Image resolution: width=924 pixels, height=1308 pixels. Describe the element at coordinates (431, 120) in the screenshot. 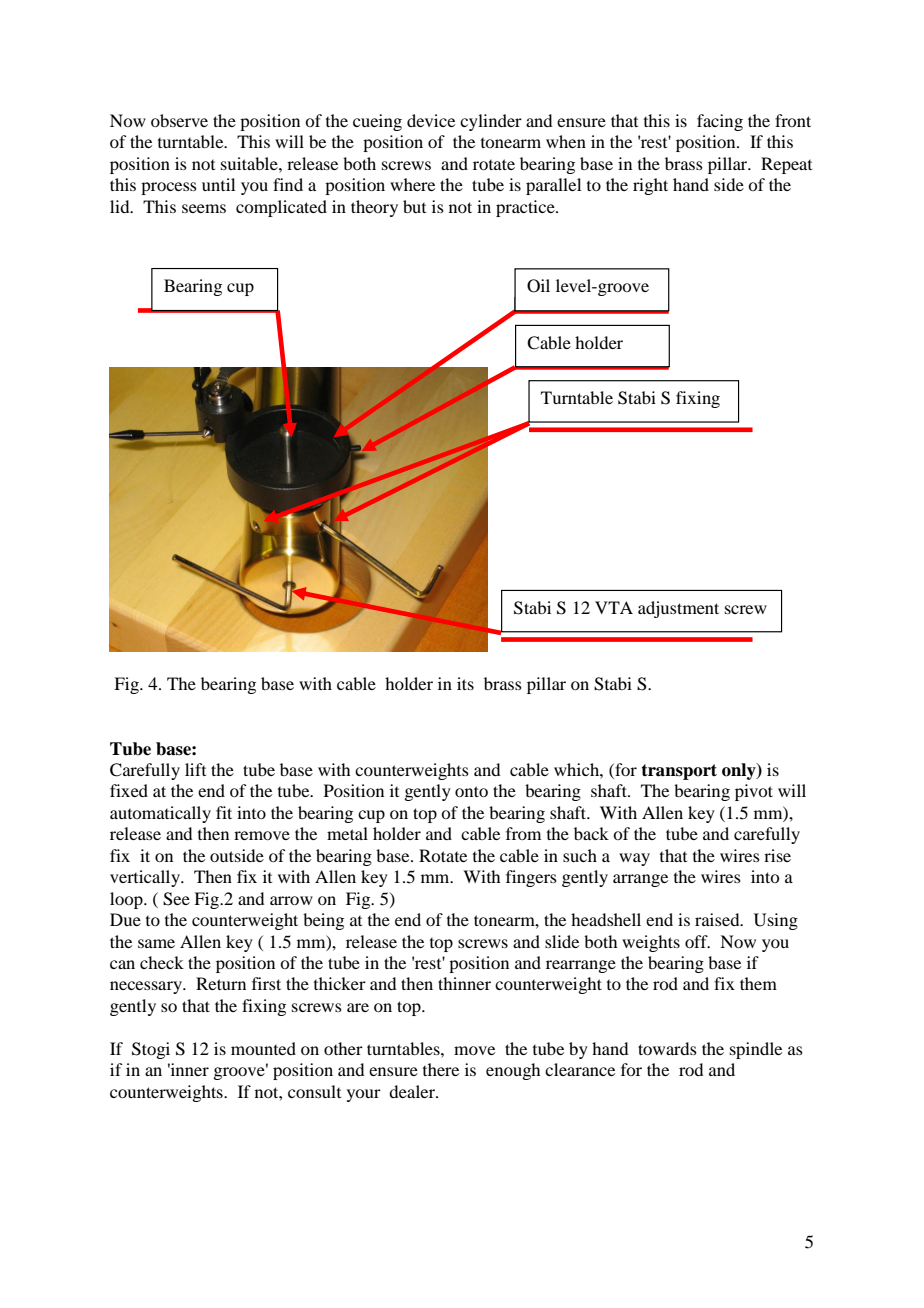

I see `device` at that location.
